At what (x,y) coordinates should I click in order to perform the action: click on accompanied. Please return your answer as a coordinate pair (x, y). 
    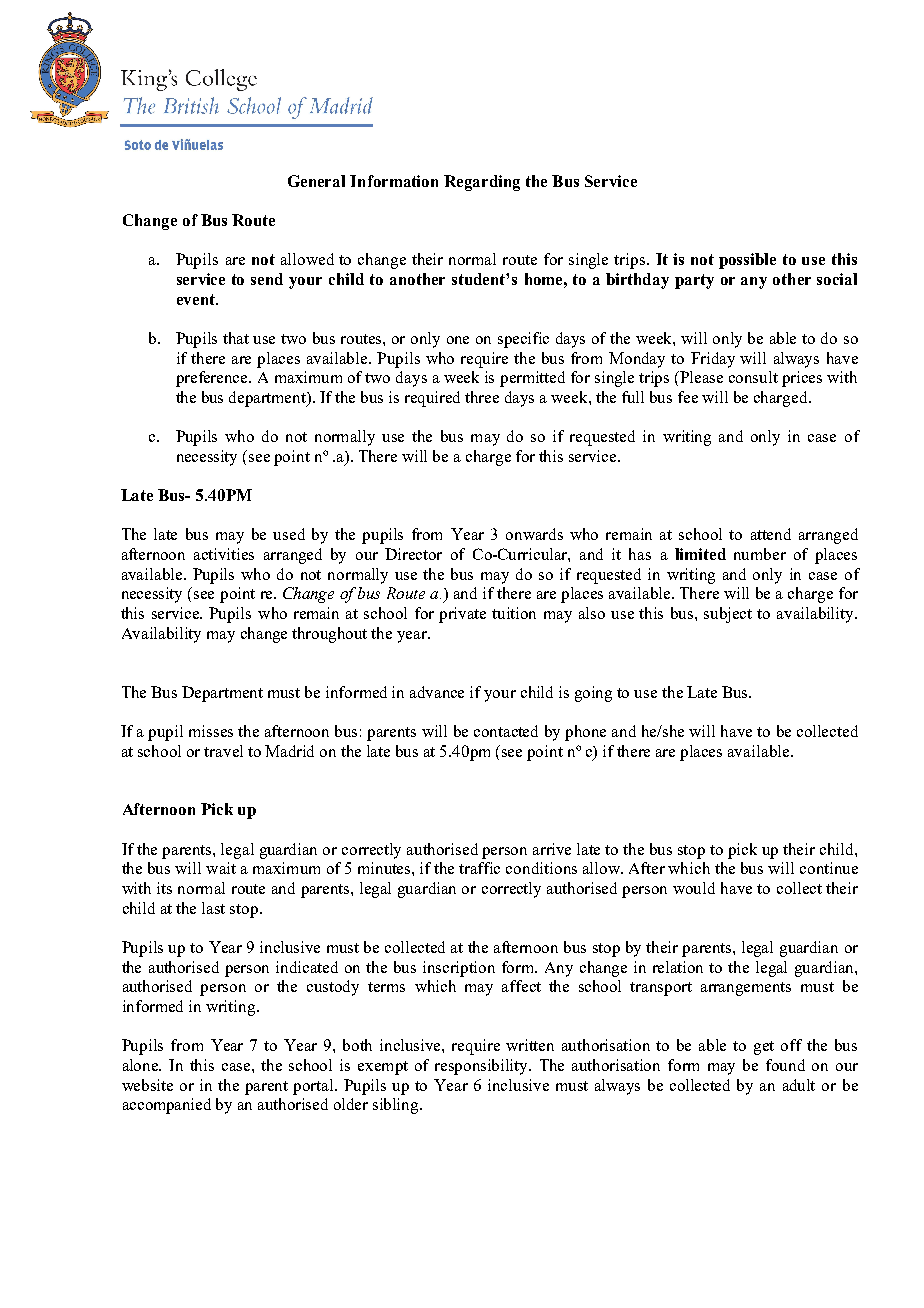
    Looking at the image, I should click on (167, 1106).
